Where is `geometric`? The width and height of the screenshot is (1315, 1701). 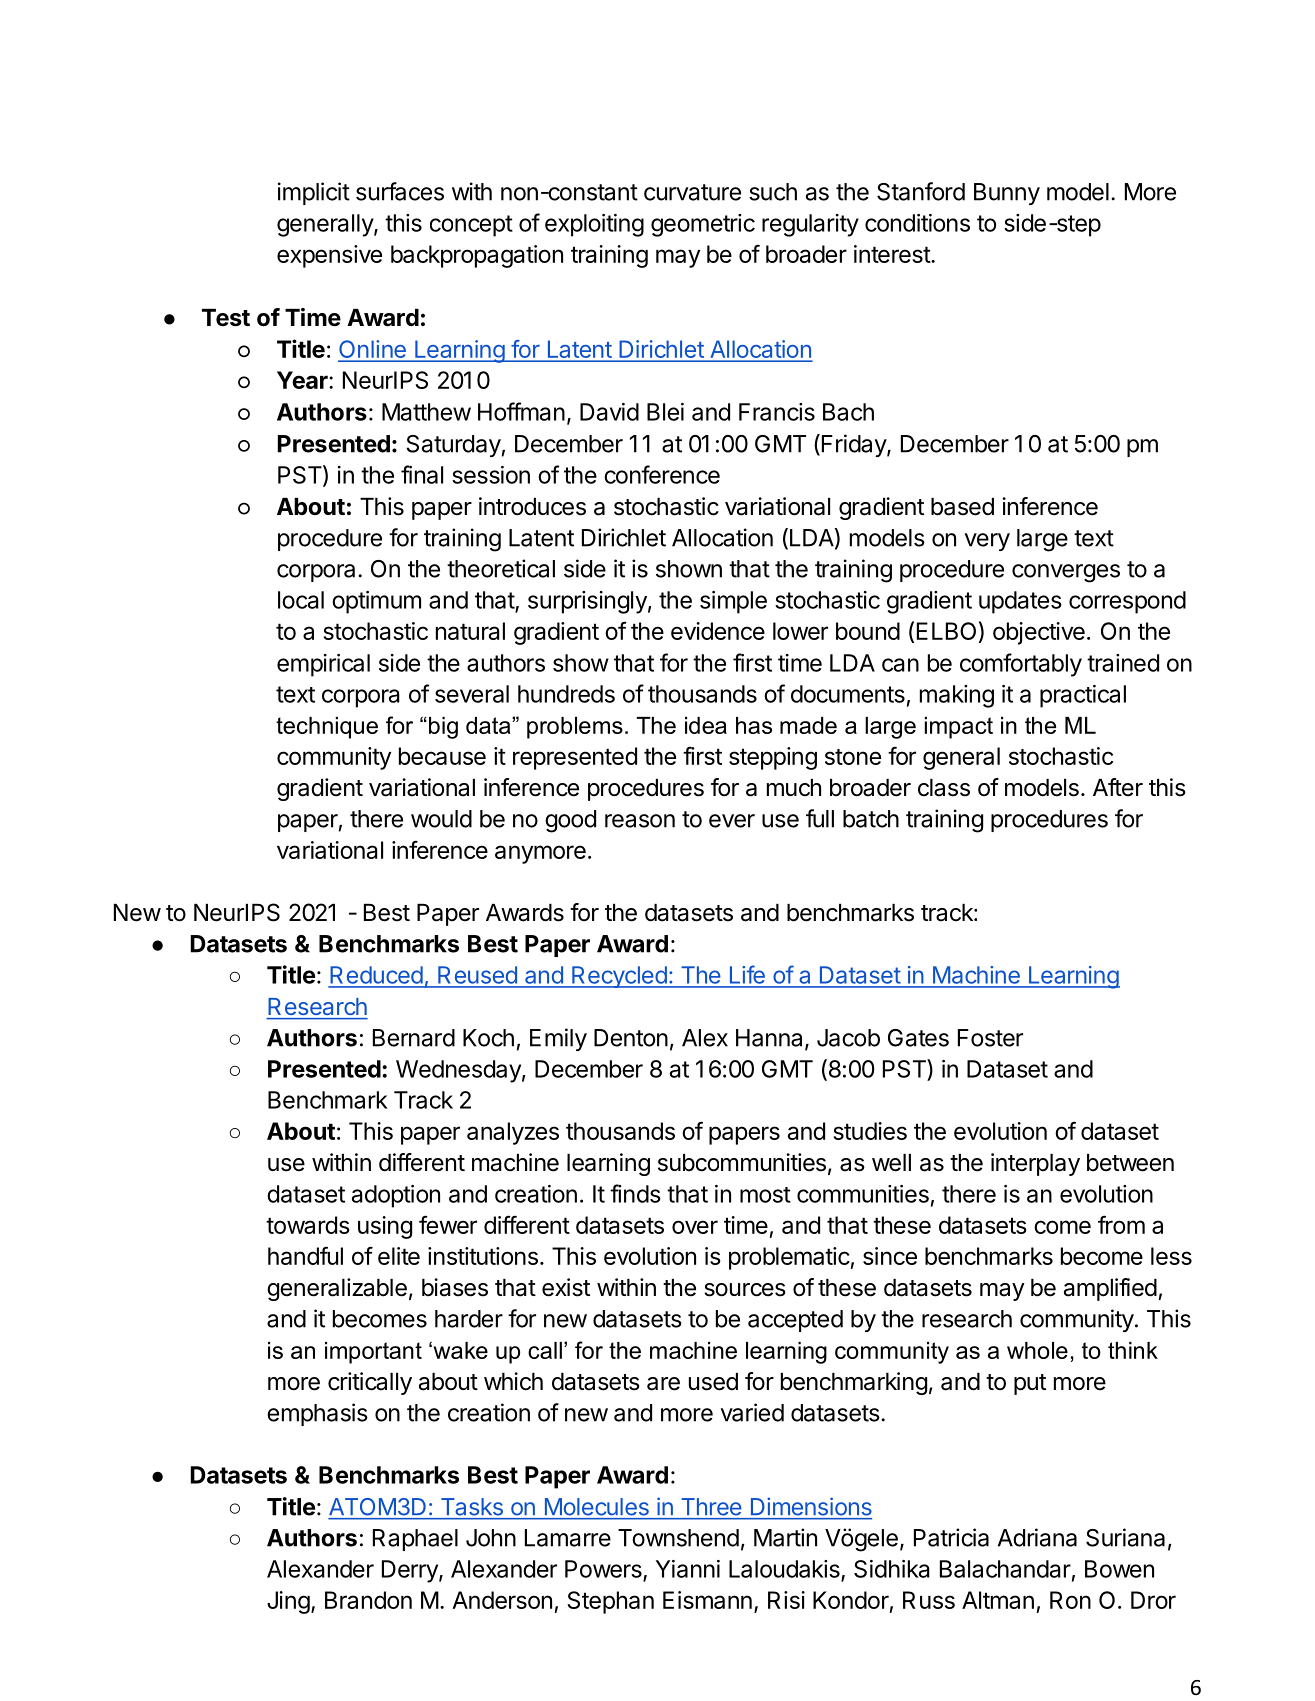
geometric is located at coordinates (703, 225).
